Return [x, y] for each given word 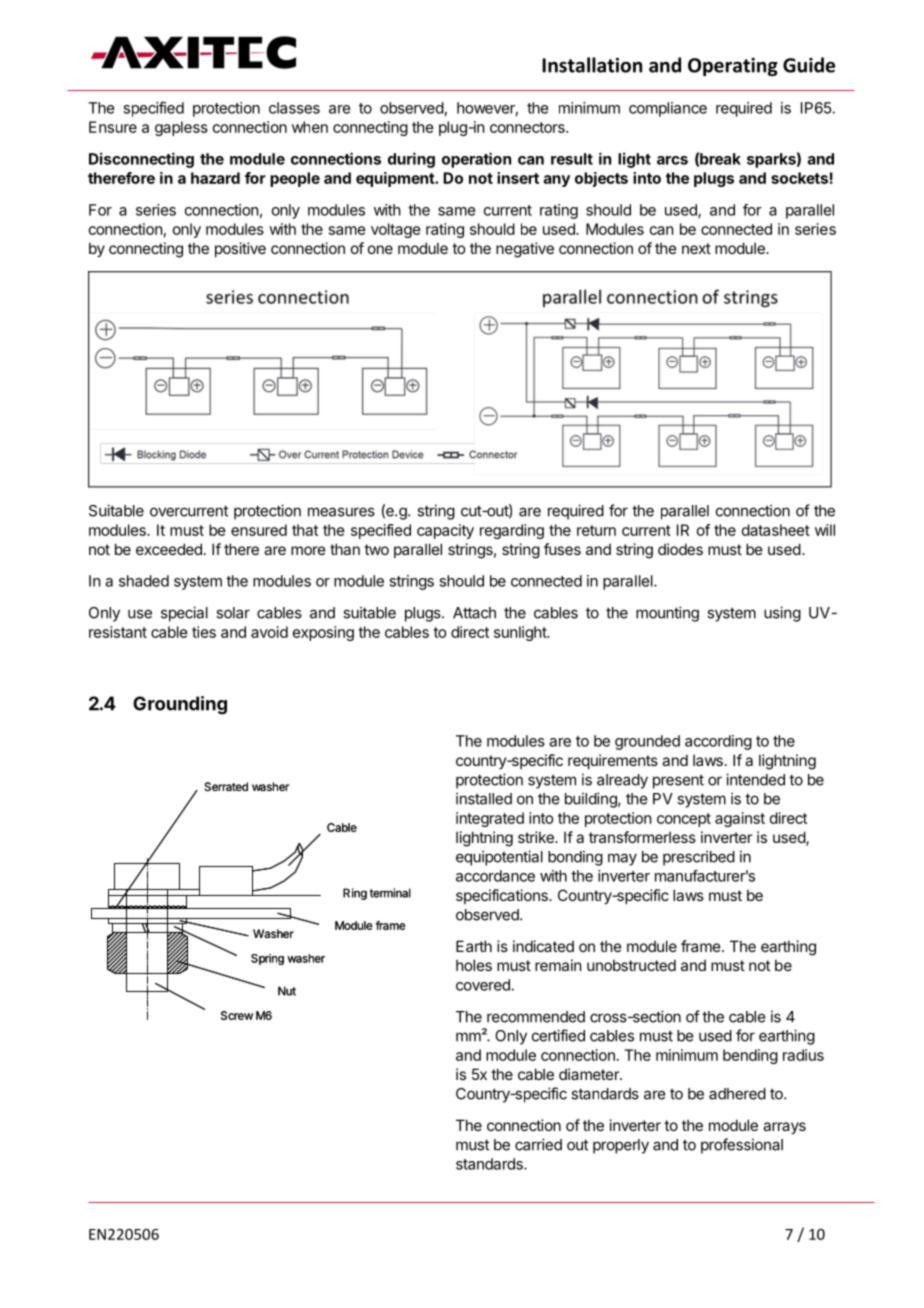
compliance [668, 109]
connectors [528, 127]
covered [484, 985]
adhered [737, 1094]
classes [294, 108]
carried [538, 1144]
